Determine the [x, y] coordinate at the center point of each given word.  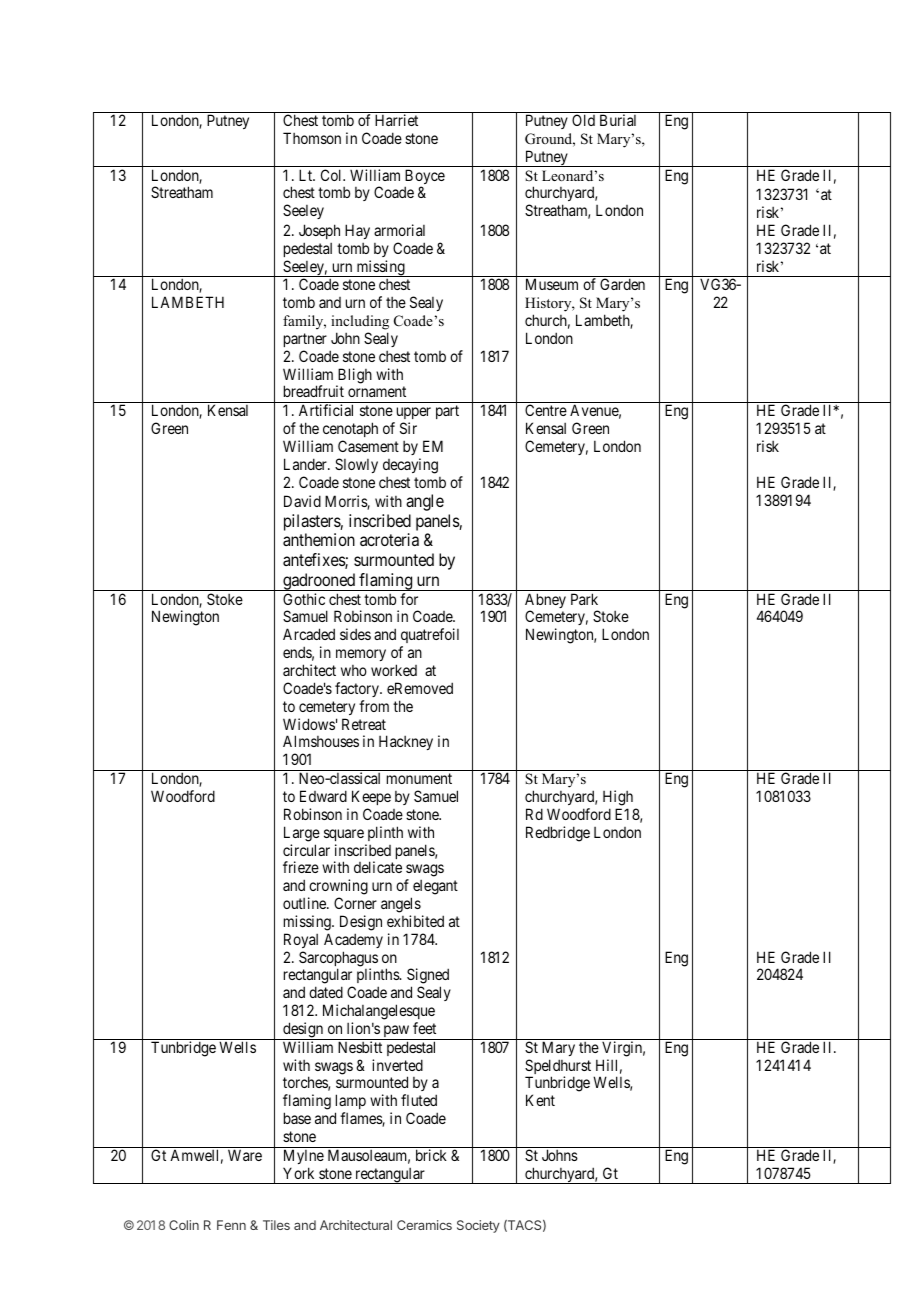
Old [583, 120]
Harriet [396, 120]
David [302, 501]
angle [425, 502]
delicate [378, 867]
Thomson [312, 138]
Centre [546, 410]
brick [431, 1155]
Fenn [231, 1225]
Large [302, 834]
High [618, 798]
